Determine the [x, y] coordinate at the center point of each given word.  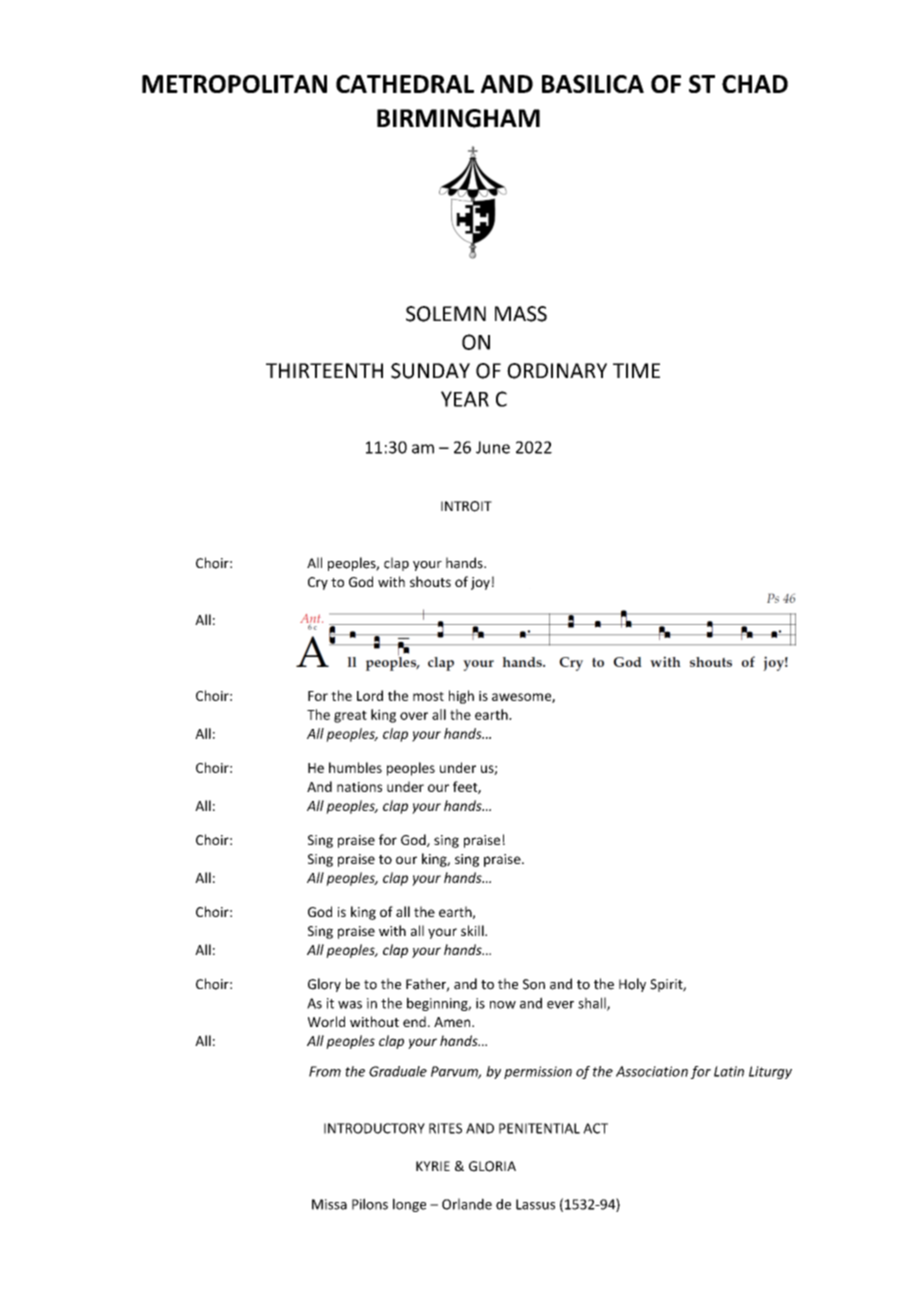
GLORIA [492, 1166]
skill [473, 930]
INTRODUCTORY [374, 1128]
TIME [636, 370]
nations [359, 787]
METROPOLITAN [234, 84]
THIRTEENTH [324, 370]
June [493, 447]
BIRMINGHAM [458, 118]
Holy [632, 985]
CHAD [755, 84]
